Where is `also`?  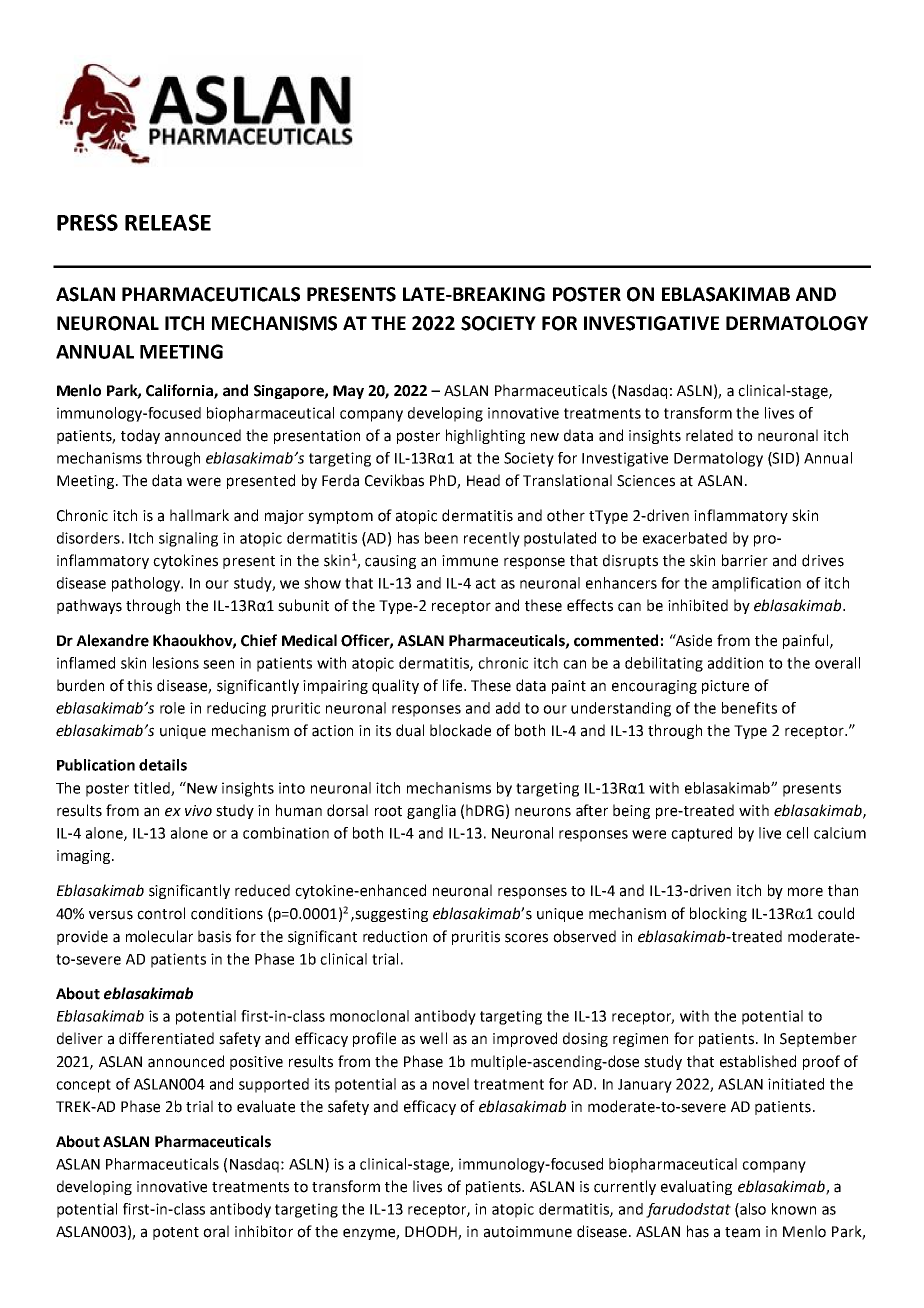 also is located at coordinates (752, 1210).
